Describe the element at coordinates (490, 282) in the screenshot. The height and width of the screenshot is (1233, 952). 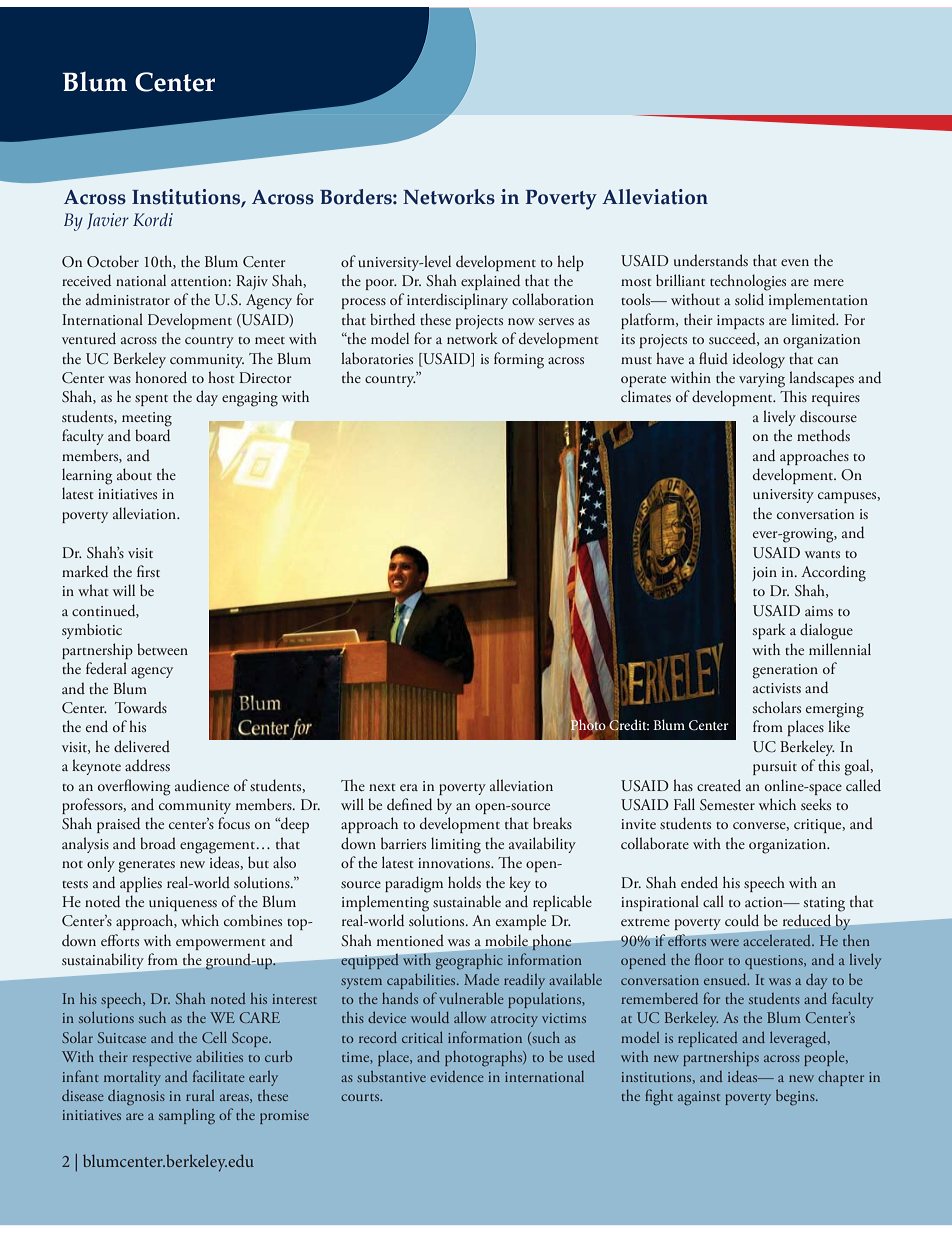
I see `explained` at that location.
